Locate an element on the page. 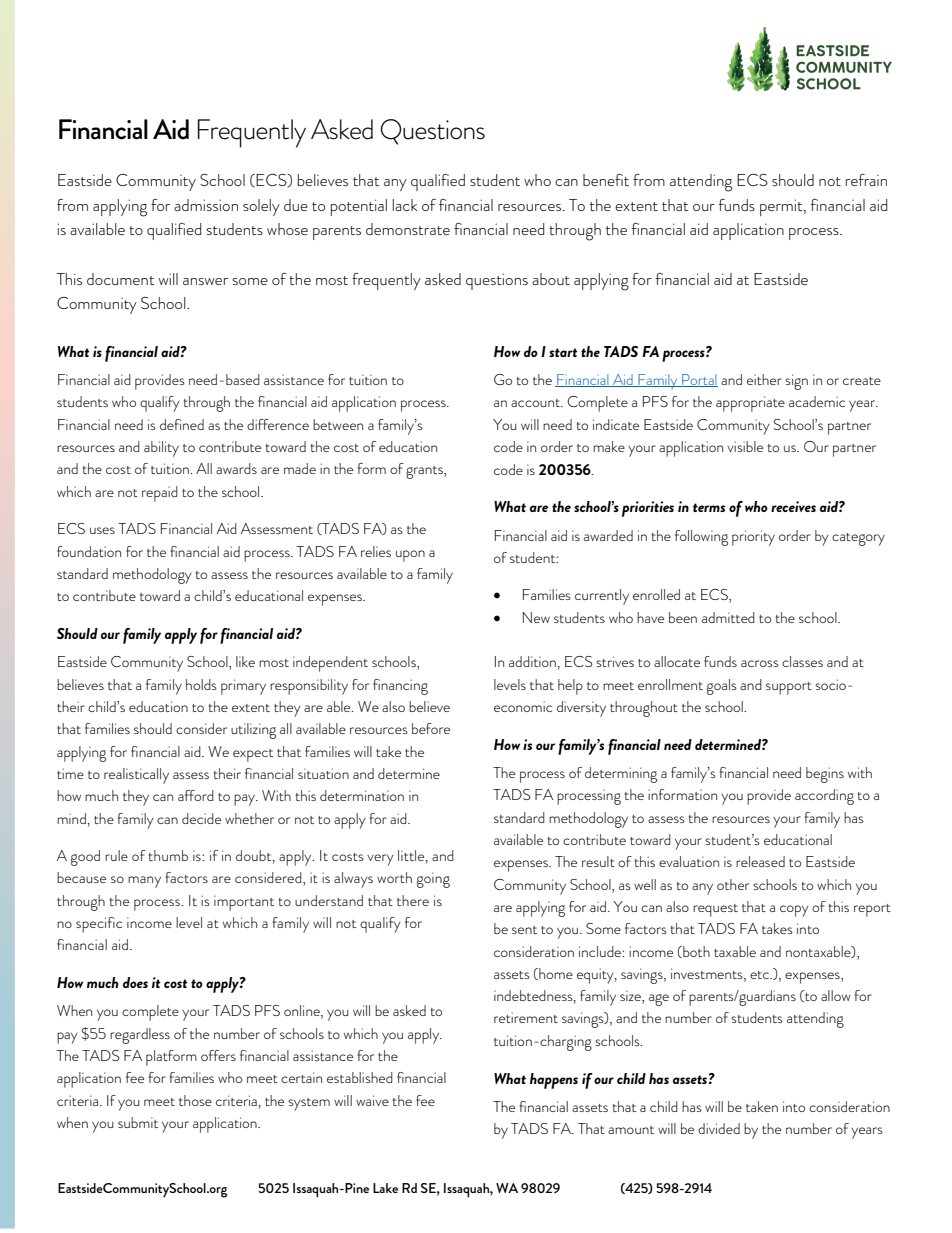 This image has width=952, height=1233. account is located at coordinates (536, 403).
